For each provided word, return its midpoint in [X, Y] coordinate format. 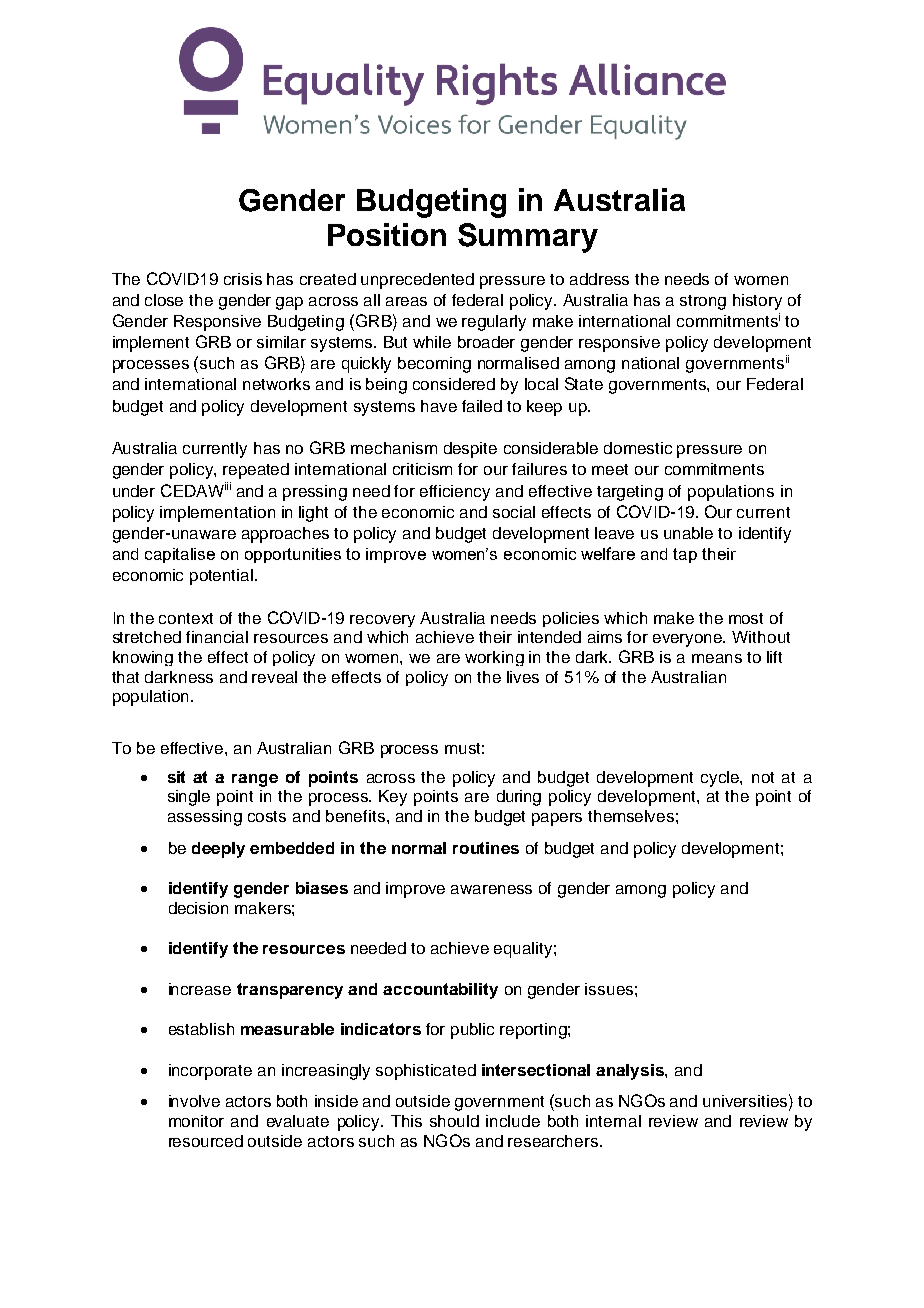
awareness [491, 889]
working [494, 658]
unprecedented [417, 281]
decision [198, 908]
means [717, 658]
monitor [196, 1121]
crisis [243, 279]
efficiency [455, 493]
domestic [638, 448]
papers [557, 819]
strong [703, 302]
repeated [256, 471]
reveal [274, 677]
